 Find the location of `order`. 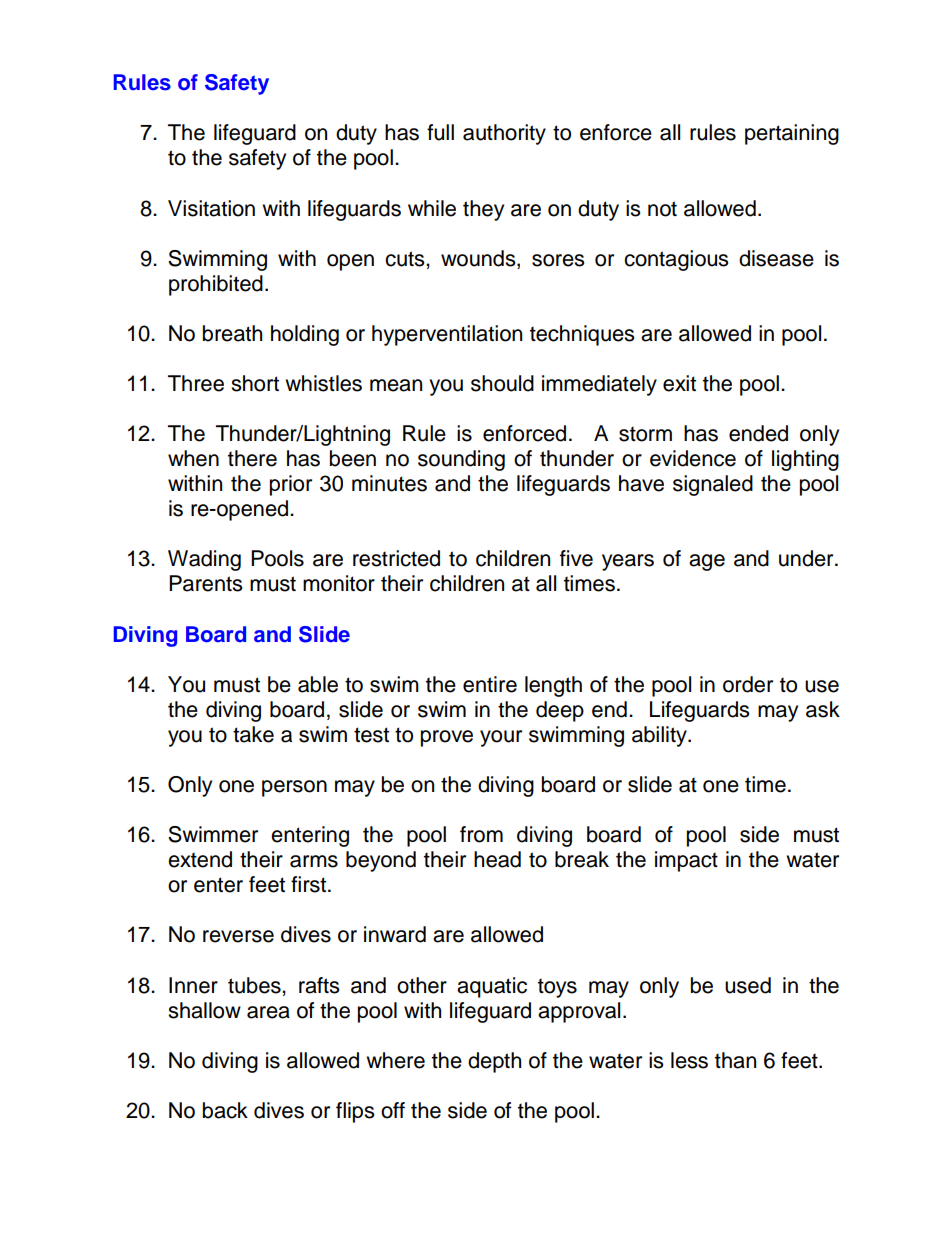

order is located at coordinates (748, 684).
